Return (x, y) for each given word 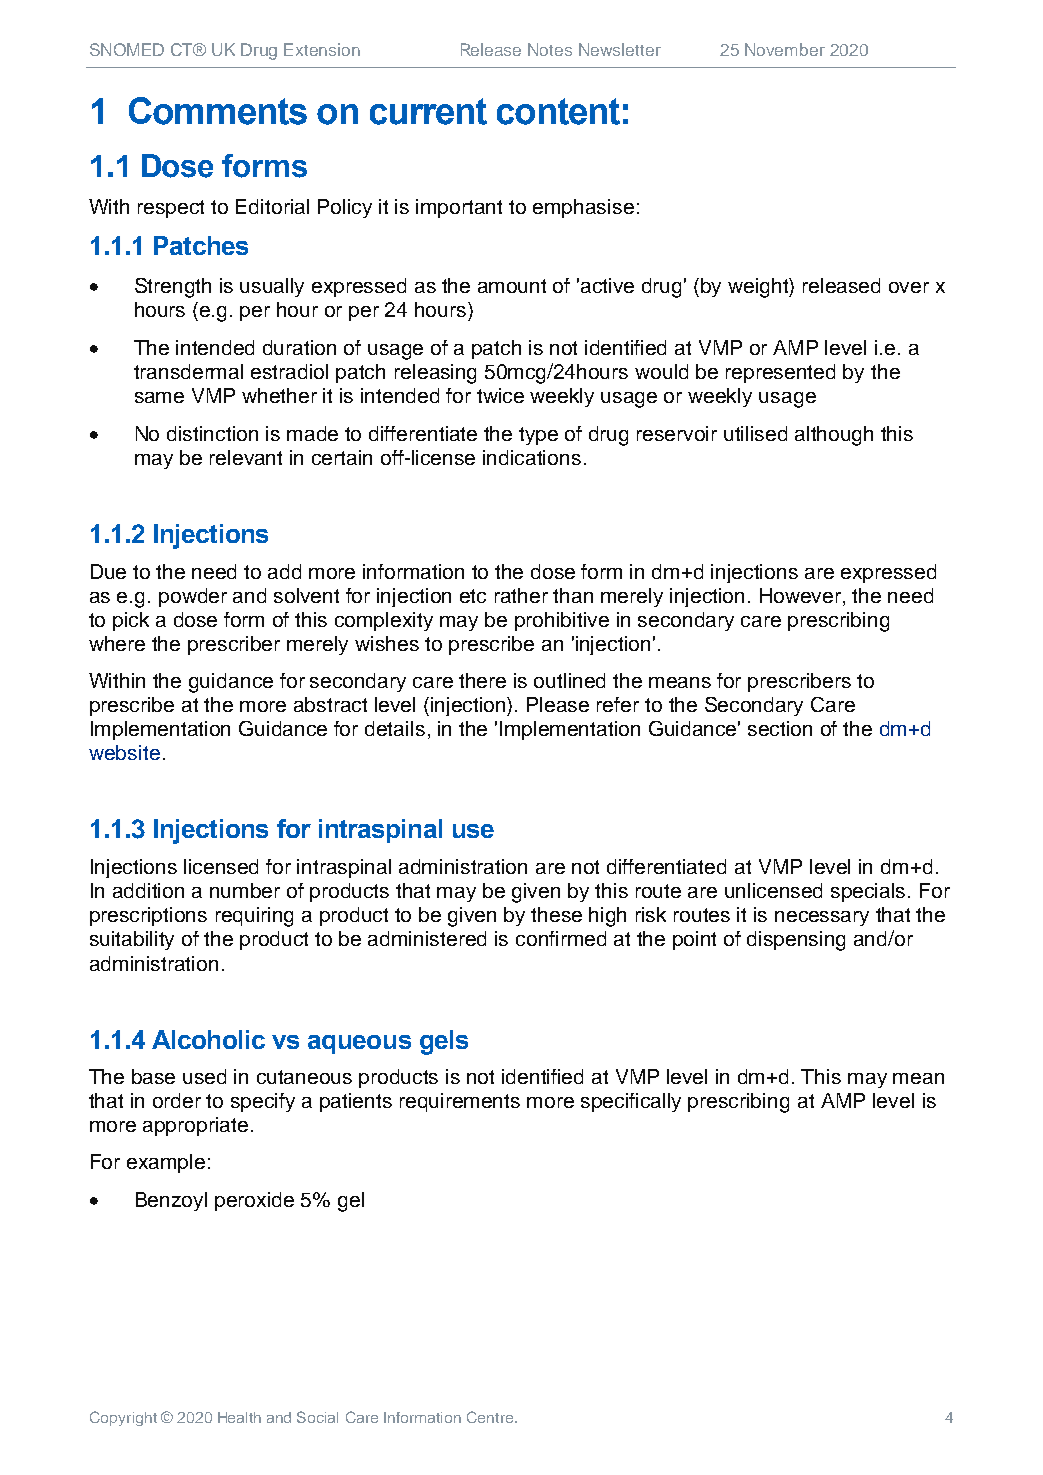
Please (558, 704)
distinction (212, 433)
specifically (631, 1102)
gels (444, 1042)
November (785, 49)
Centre (490, 1417)
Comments (218, 111)
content (558, 111)
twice (500, 395)
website (124, 752)
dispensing (796, 941)
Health (239, 1417)
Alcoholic (208, 1039)
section (780, 728)
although (834, 436)
